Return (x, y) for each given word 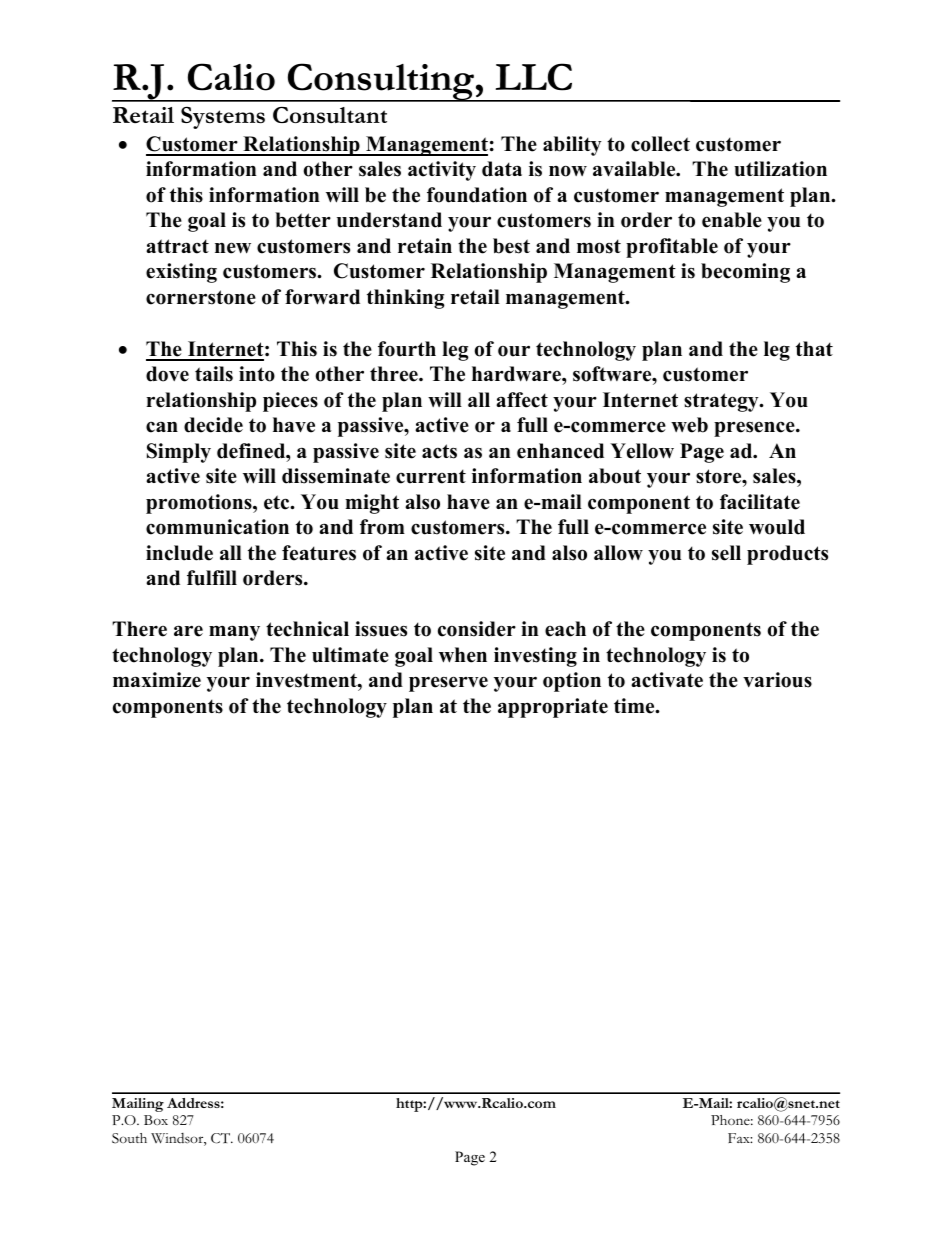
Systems (223, 118)
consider (477, 629)
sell (726, 553)
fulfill (212, 578)
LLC (534, 77)
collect (660, 144)
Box (156, 1120)
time (635, 706)
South (129, 1138)
